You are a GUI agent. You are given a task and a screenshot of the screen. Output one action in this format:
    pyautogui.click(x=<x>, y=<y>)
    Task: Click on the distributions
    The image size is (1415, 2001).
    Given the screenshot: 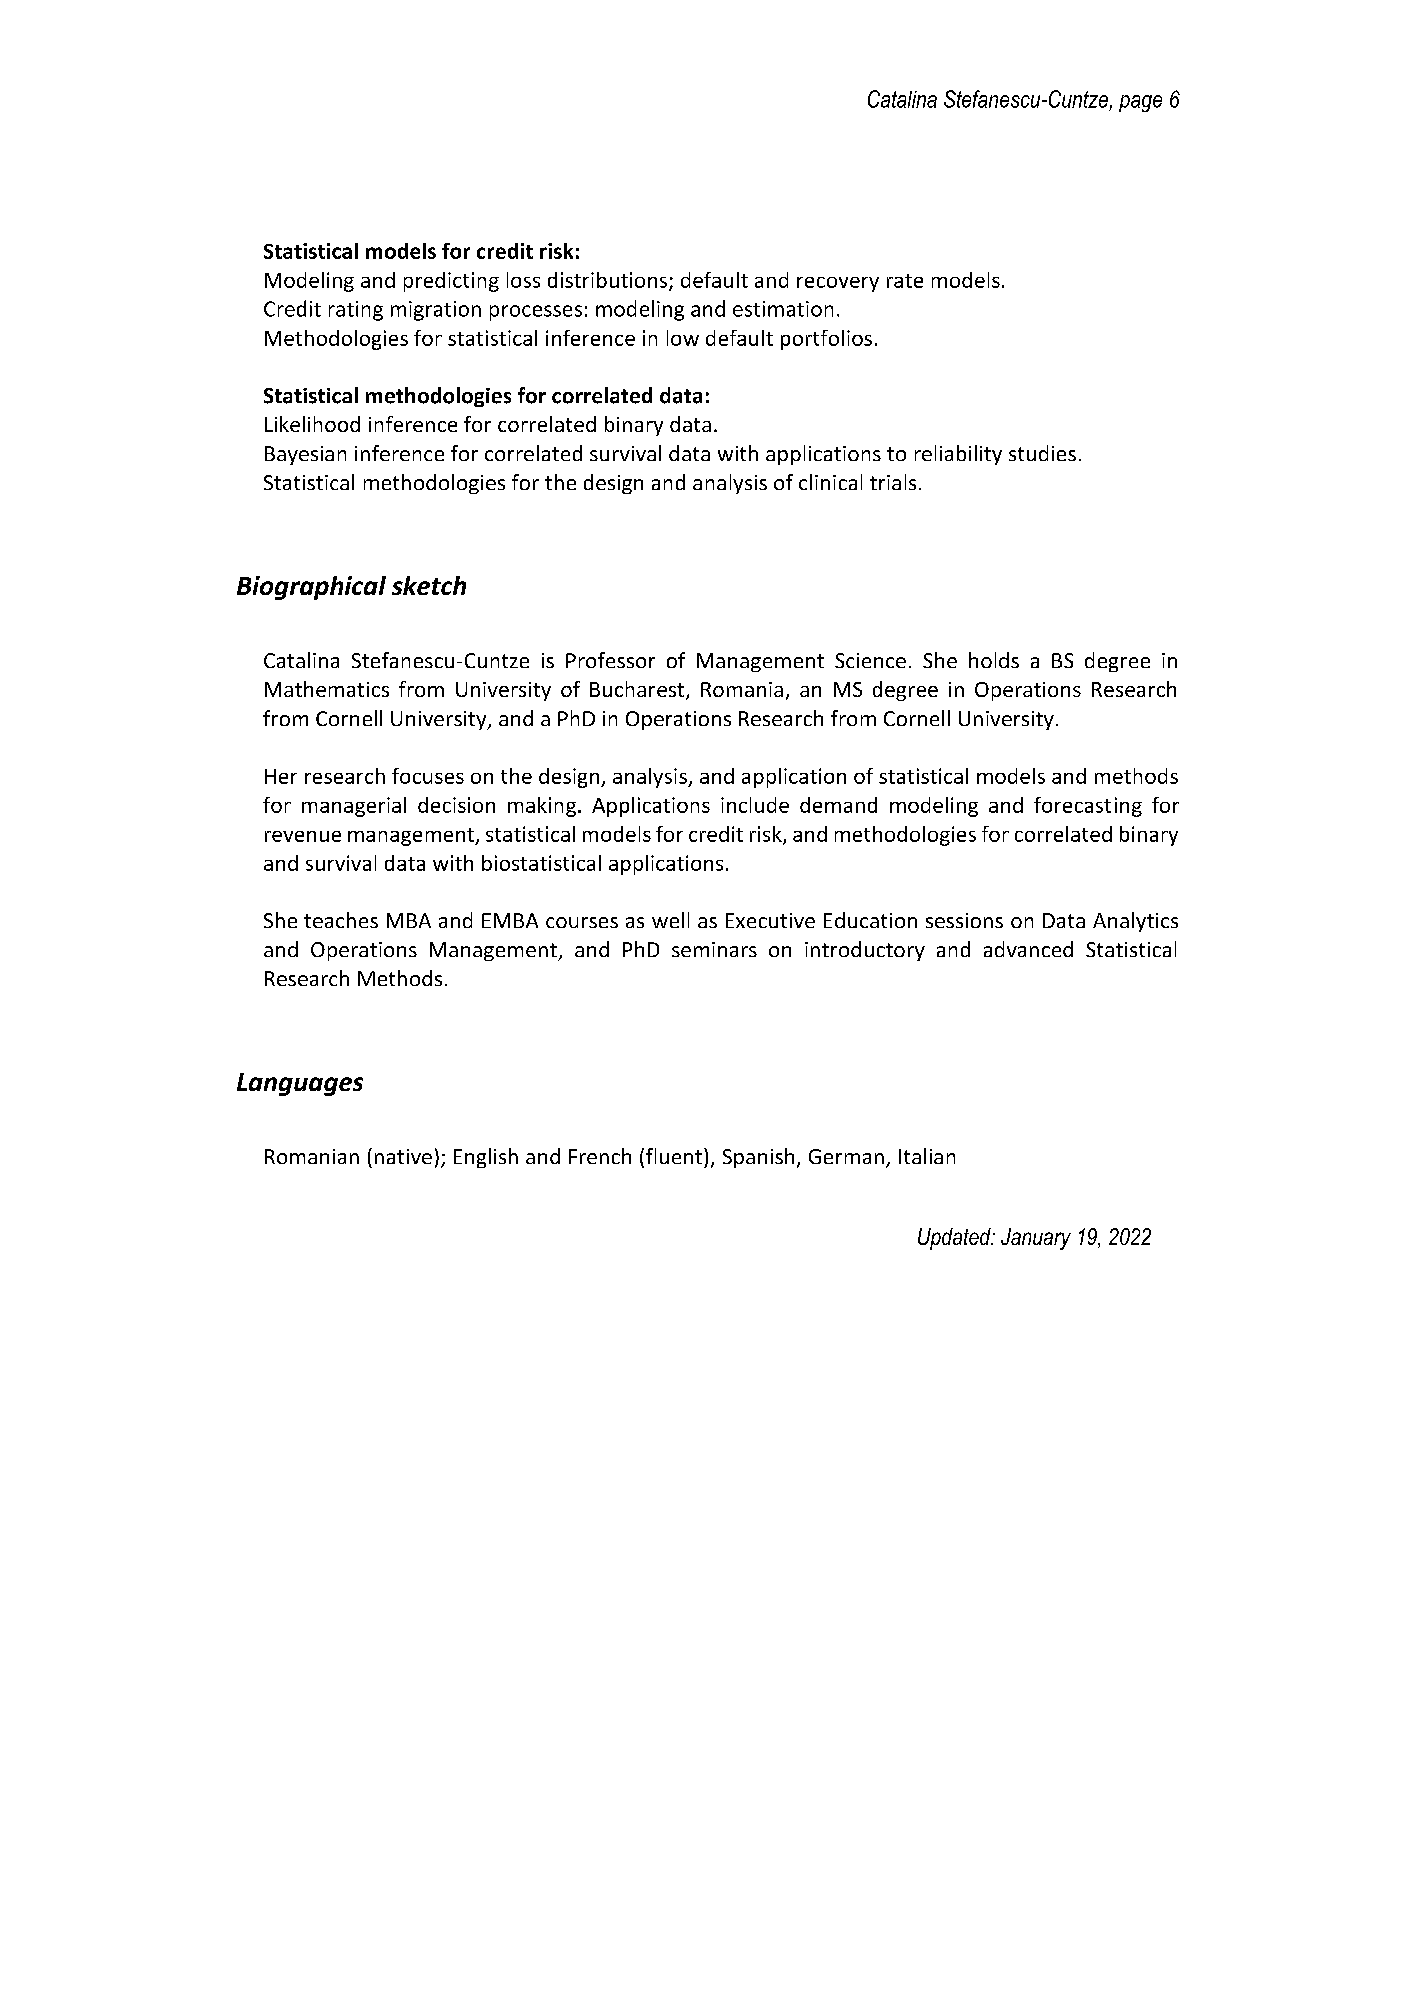 What is the action you would take?
    pyautogui.click(x=609, y=281)
